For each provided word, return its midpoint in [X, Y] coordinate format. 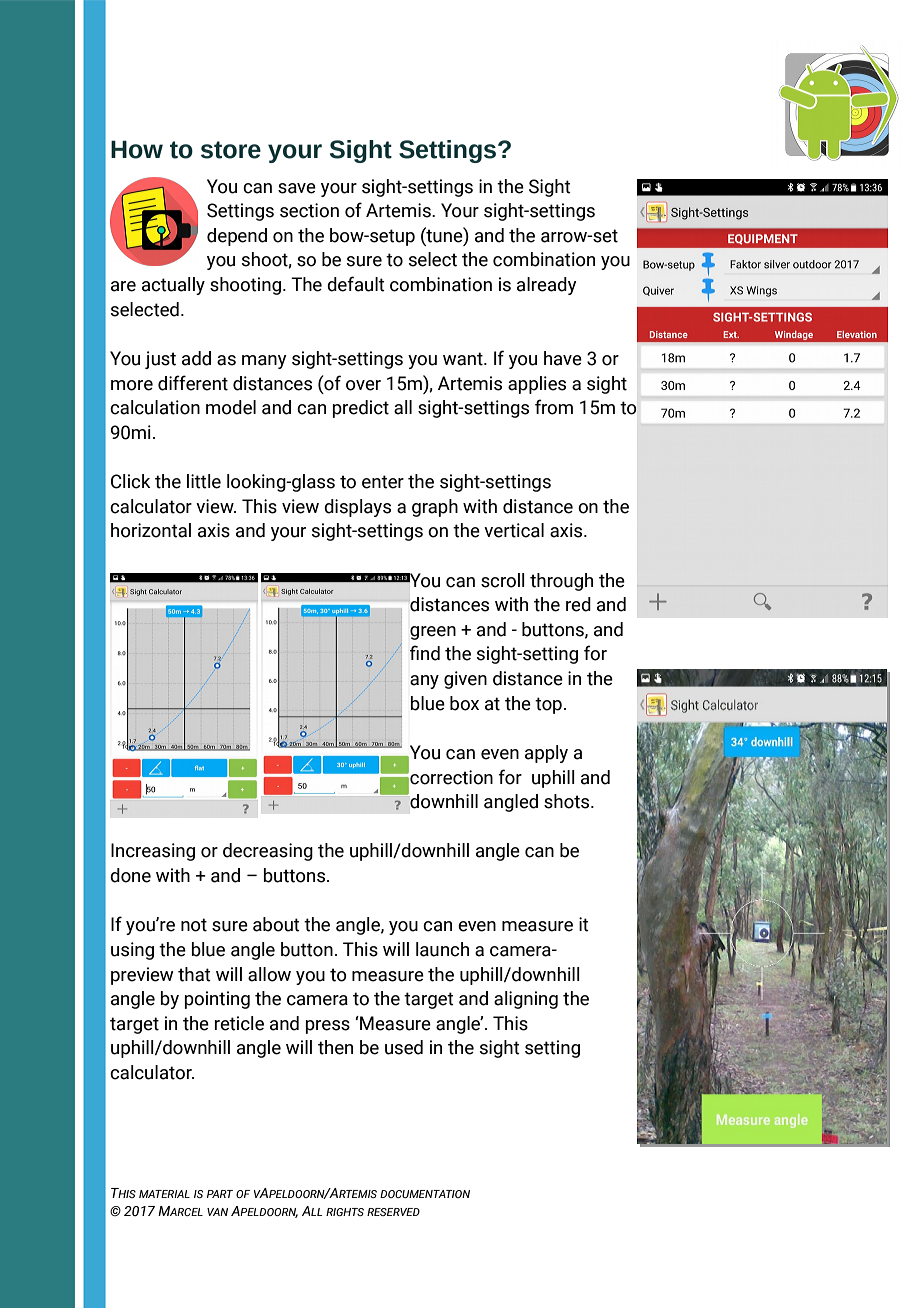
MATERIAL [164, 1194]
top [548, 705]
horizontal [151, 530]
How [137, 149]
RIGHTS [345, 1212]
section [309, 210]
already [547, 286]
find [425, 653]
